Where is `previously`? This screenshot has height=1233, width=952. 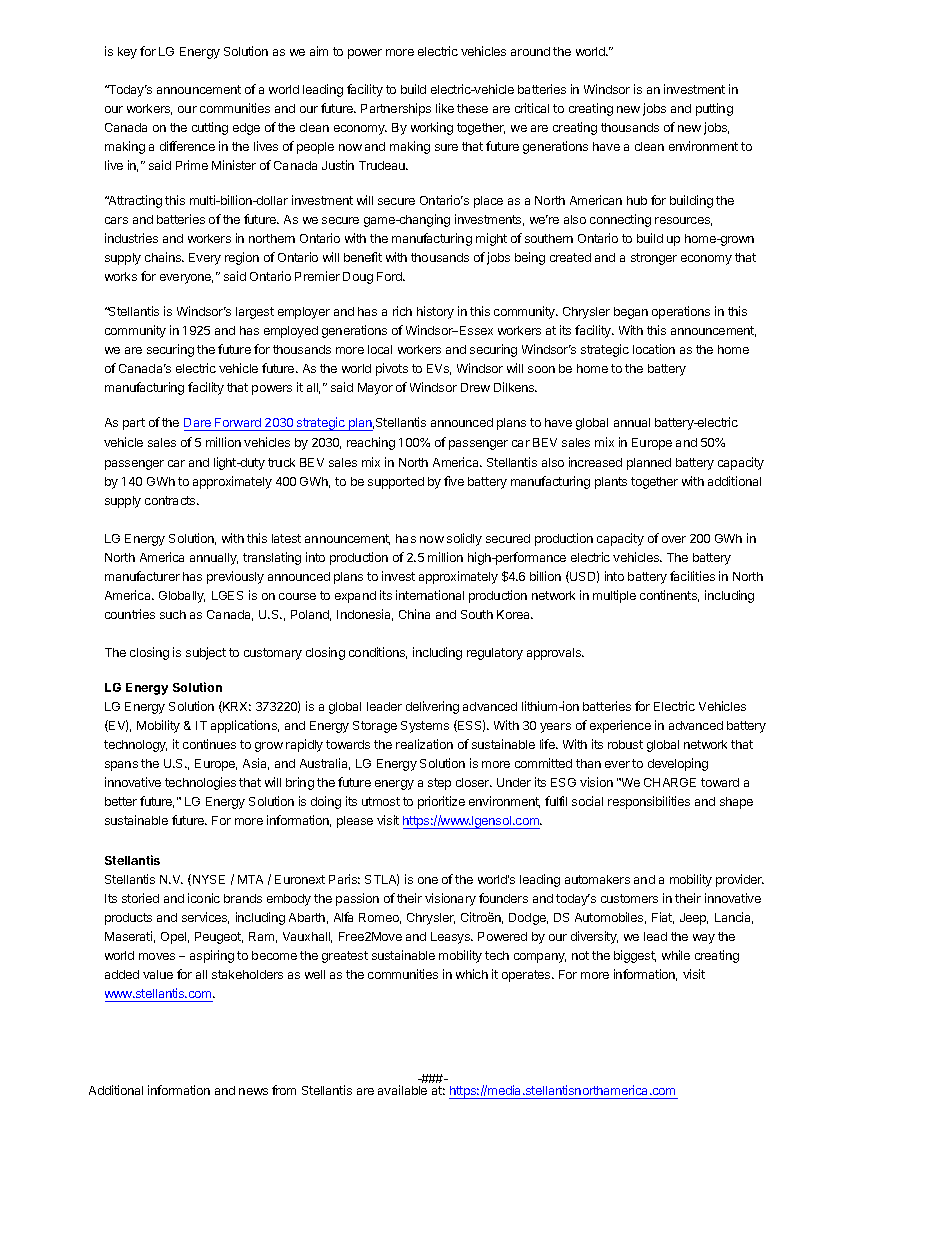 previously is located at coordinates (235, 577).
